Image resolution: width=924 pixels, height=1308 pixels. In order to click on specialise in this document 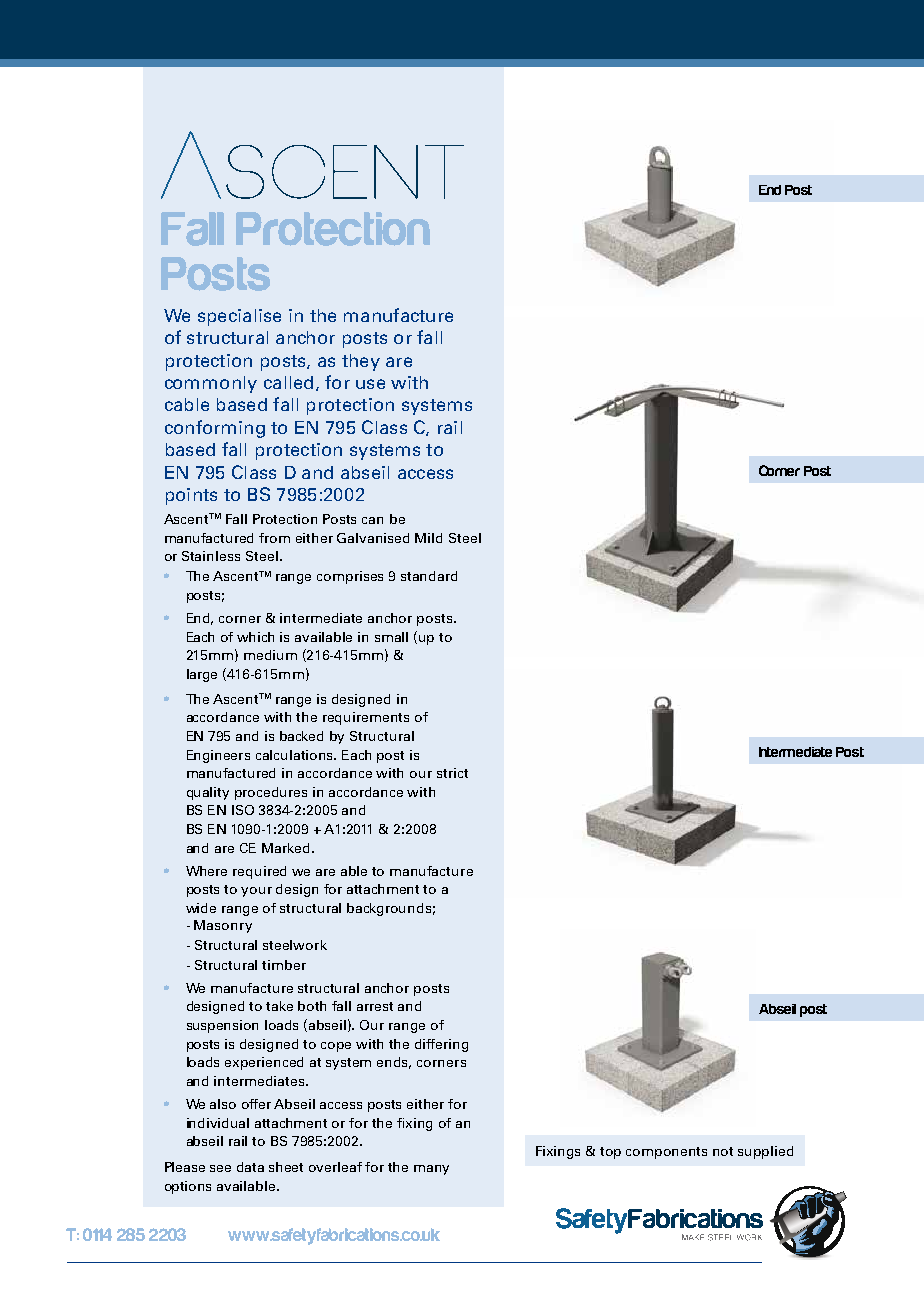, I will do `click(239, 317)`.
